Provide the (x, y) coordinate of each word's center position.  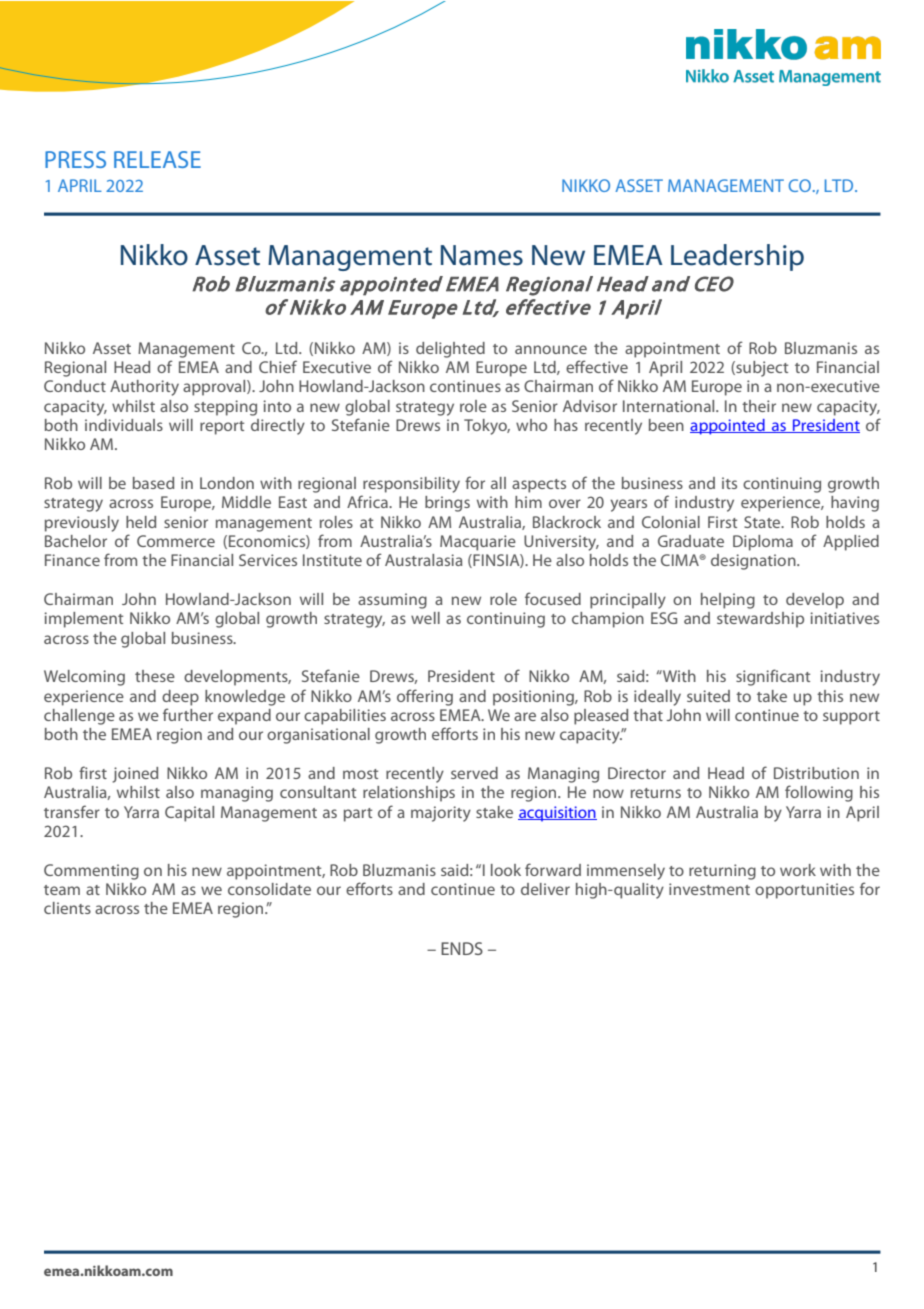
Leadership (737, 257)
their (759, 406)
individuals (124, 425)
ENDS (462, 948)
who (531, 425)
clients (67, 908)
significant (773, 677)
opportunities (804, 891)
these (155, 676)
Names (482, 255)
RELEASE (157, 159)
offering (425, 697)
